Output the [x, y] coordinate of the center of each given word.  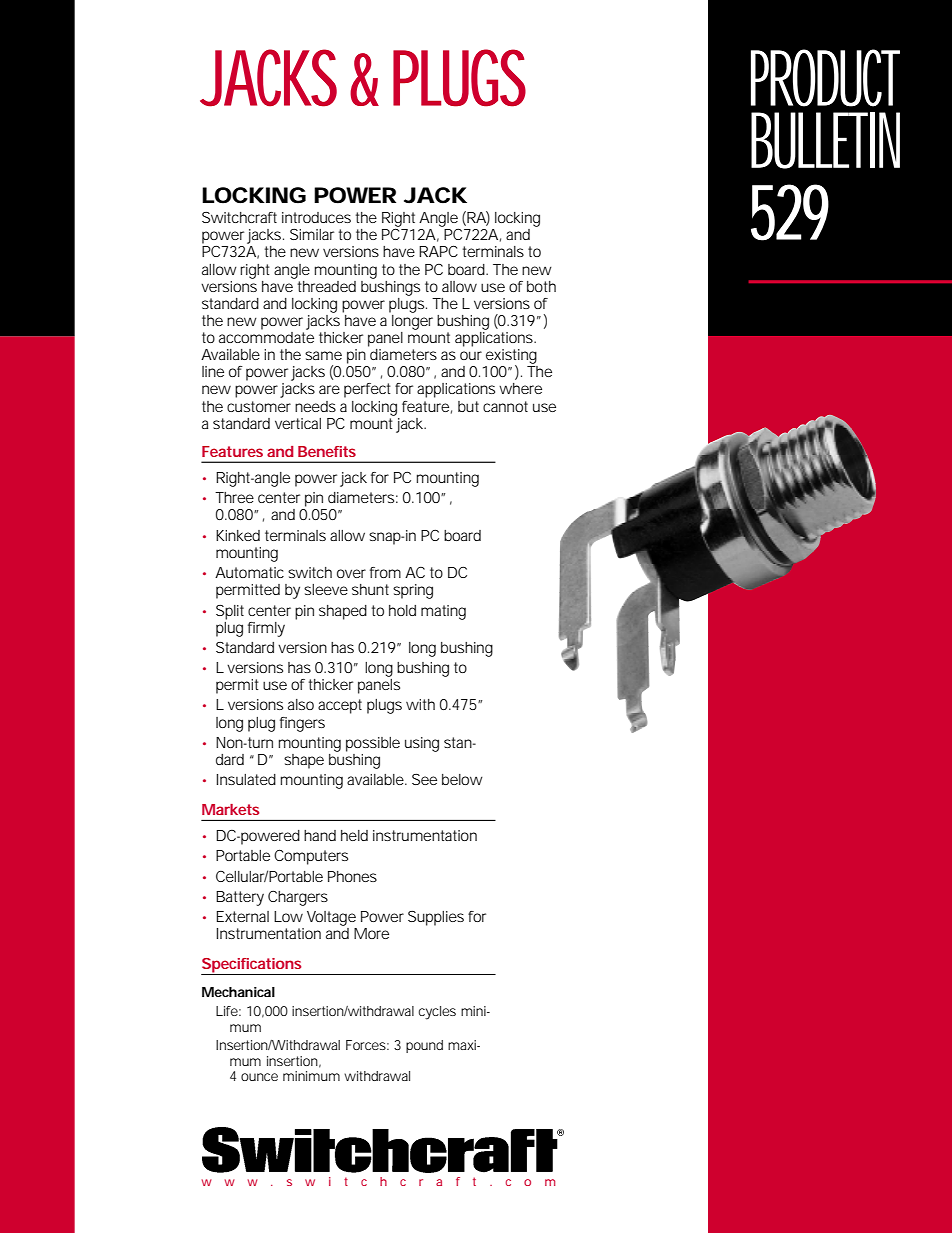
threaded [327, 286]
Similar [312, 234]
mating [443, 612]
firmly [266, 629]
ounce [259, 1077]
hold [402, 610]
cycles [437, 1013]
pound [424, 1046]
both [541, 286]
